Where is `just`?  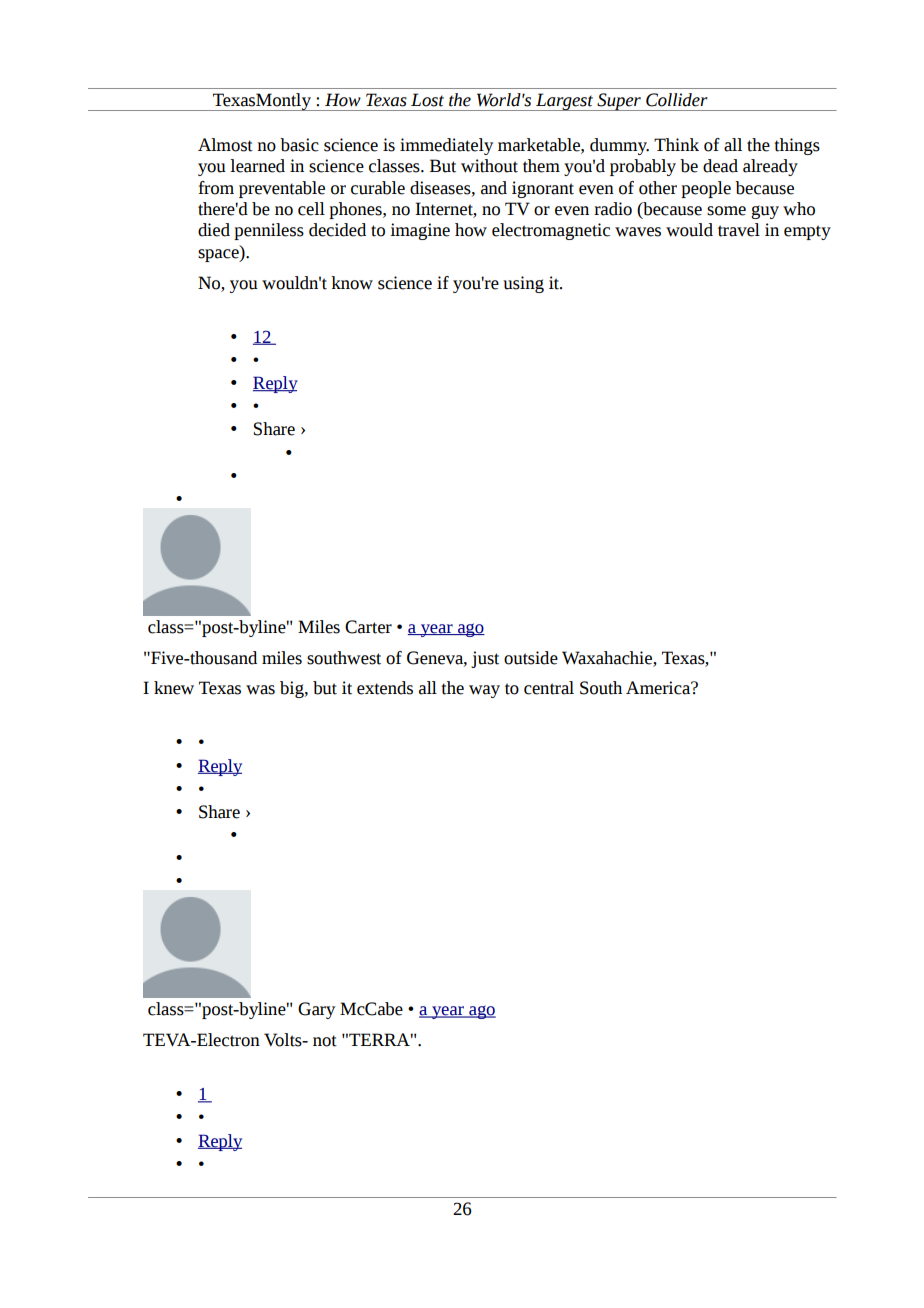 just is located at coordinates (485, 659).
